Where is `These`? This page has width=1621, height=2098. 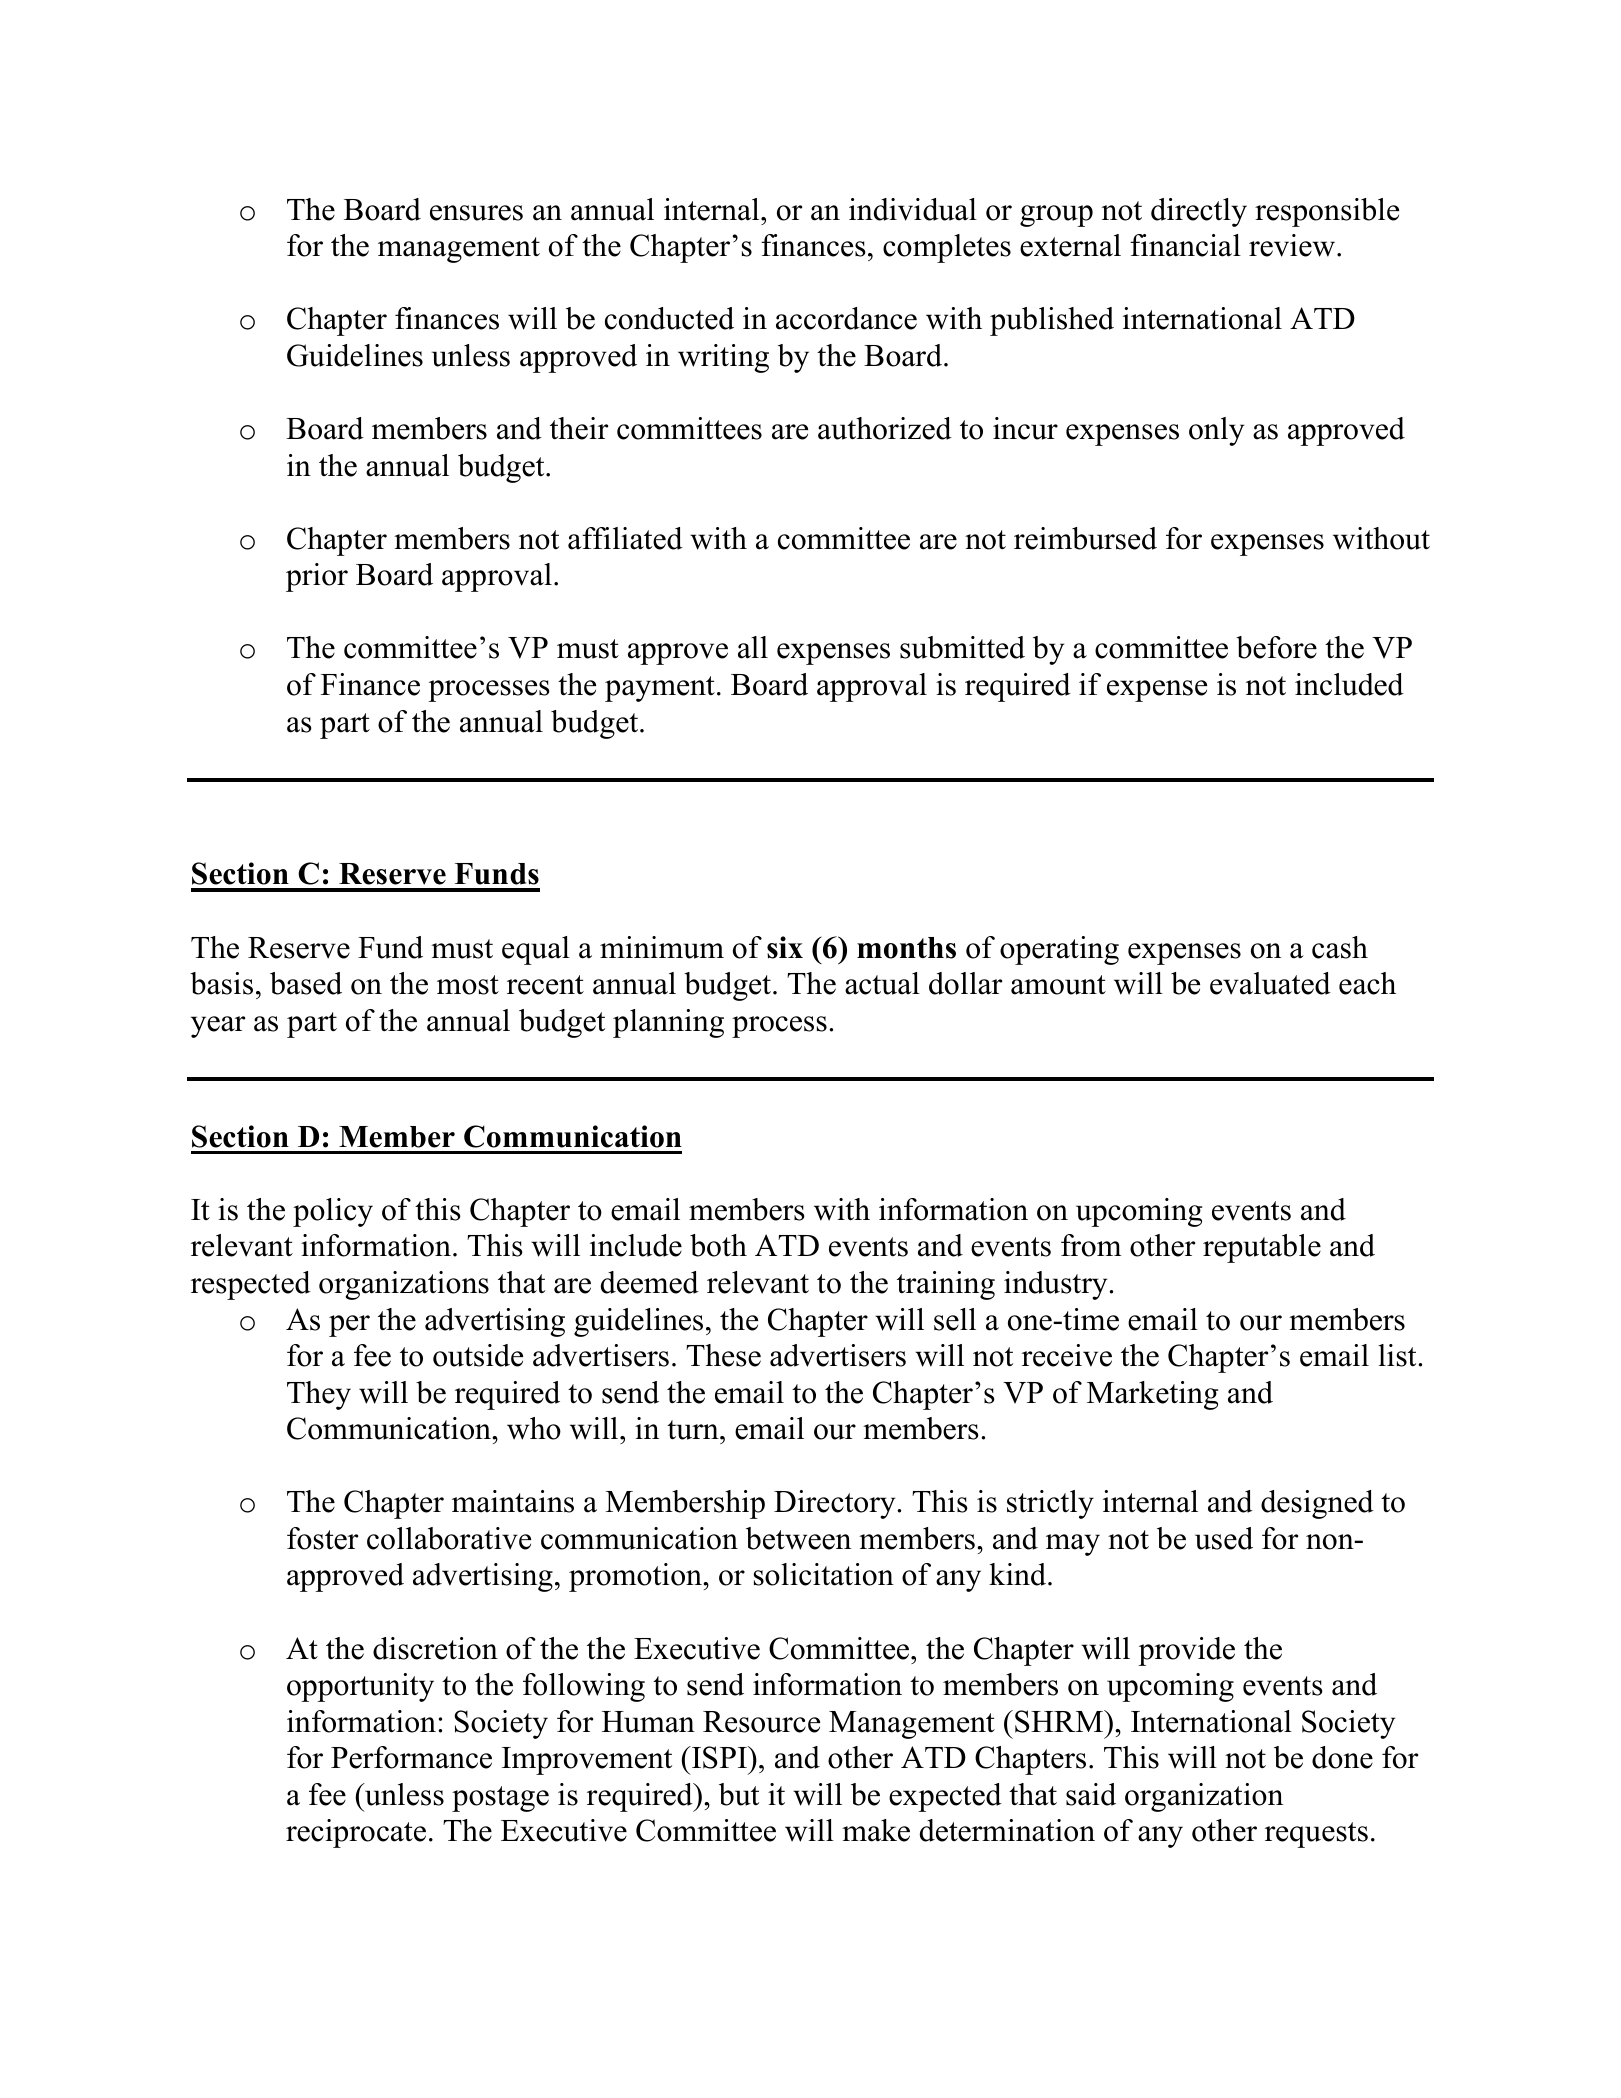
These is located at coordinates (723, 1355).
